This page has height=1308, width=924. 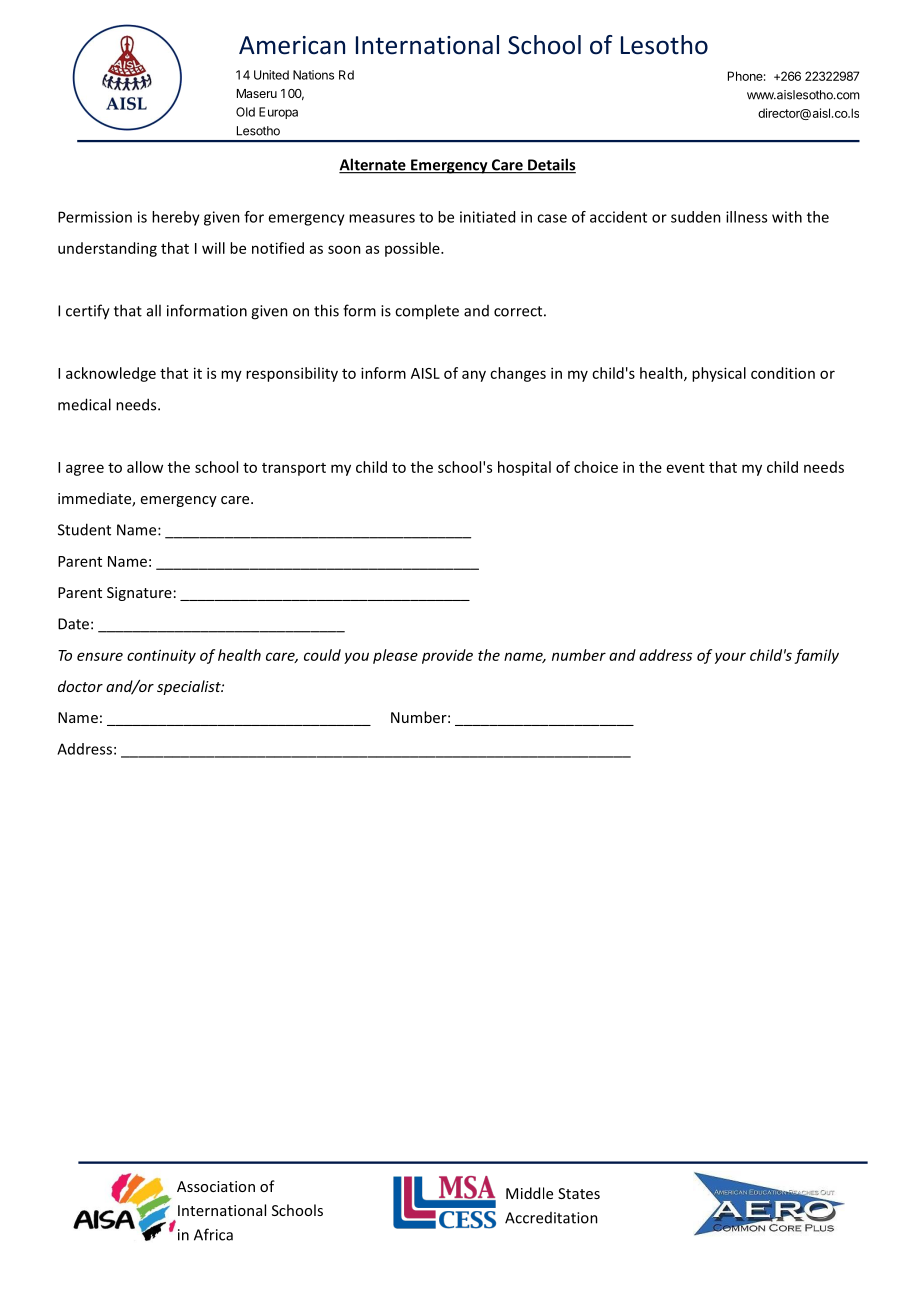 What do you see at coordinates (216, 1186) in the page?
I see `Association` at bounding box center [216, 1186].
